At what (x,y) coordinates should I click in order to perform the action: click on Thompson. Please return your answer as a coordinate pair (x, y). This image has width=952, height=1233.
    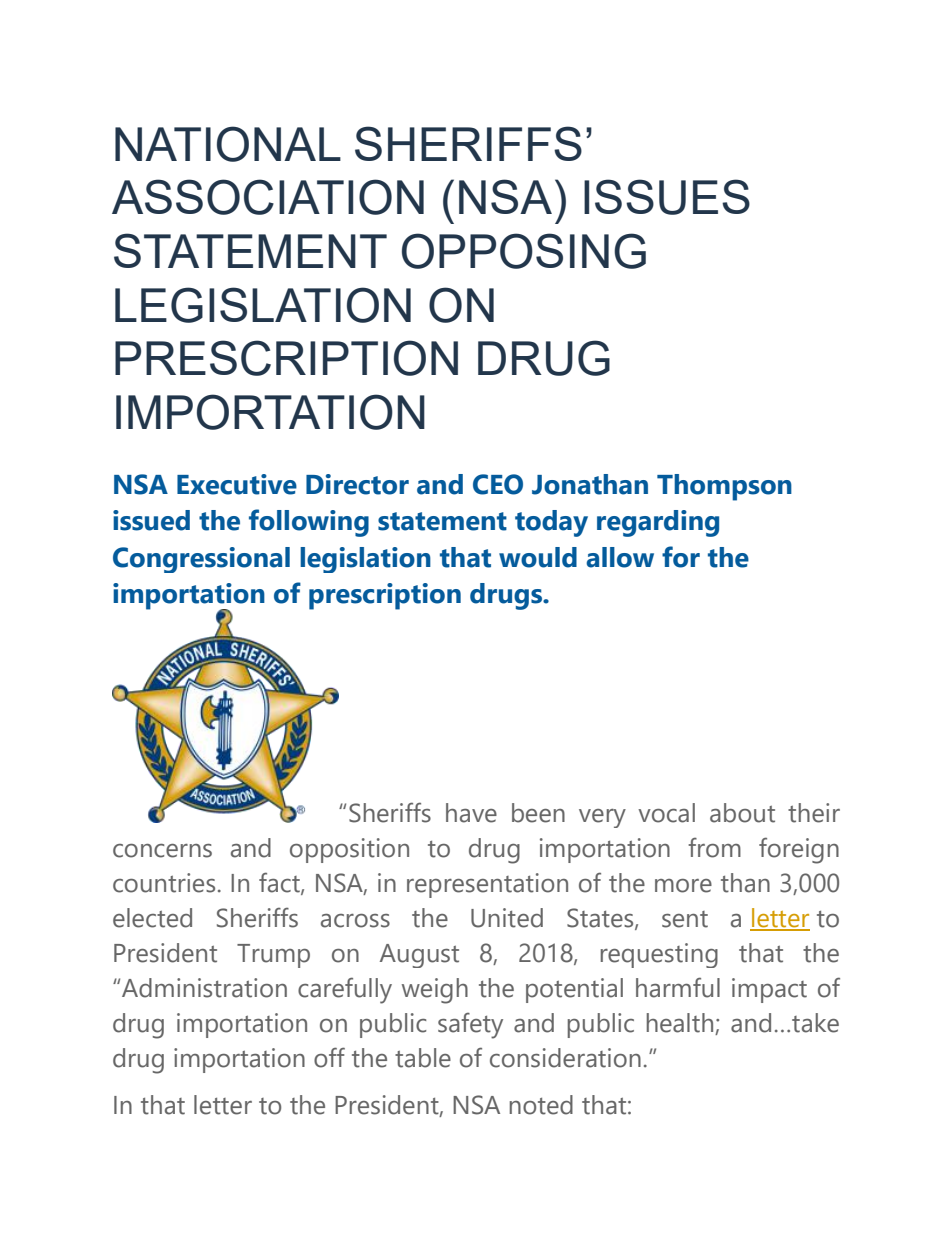
    Looking at the image, I should click on (724, 487).
